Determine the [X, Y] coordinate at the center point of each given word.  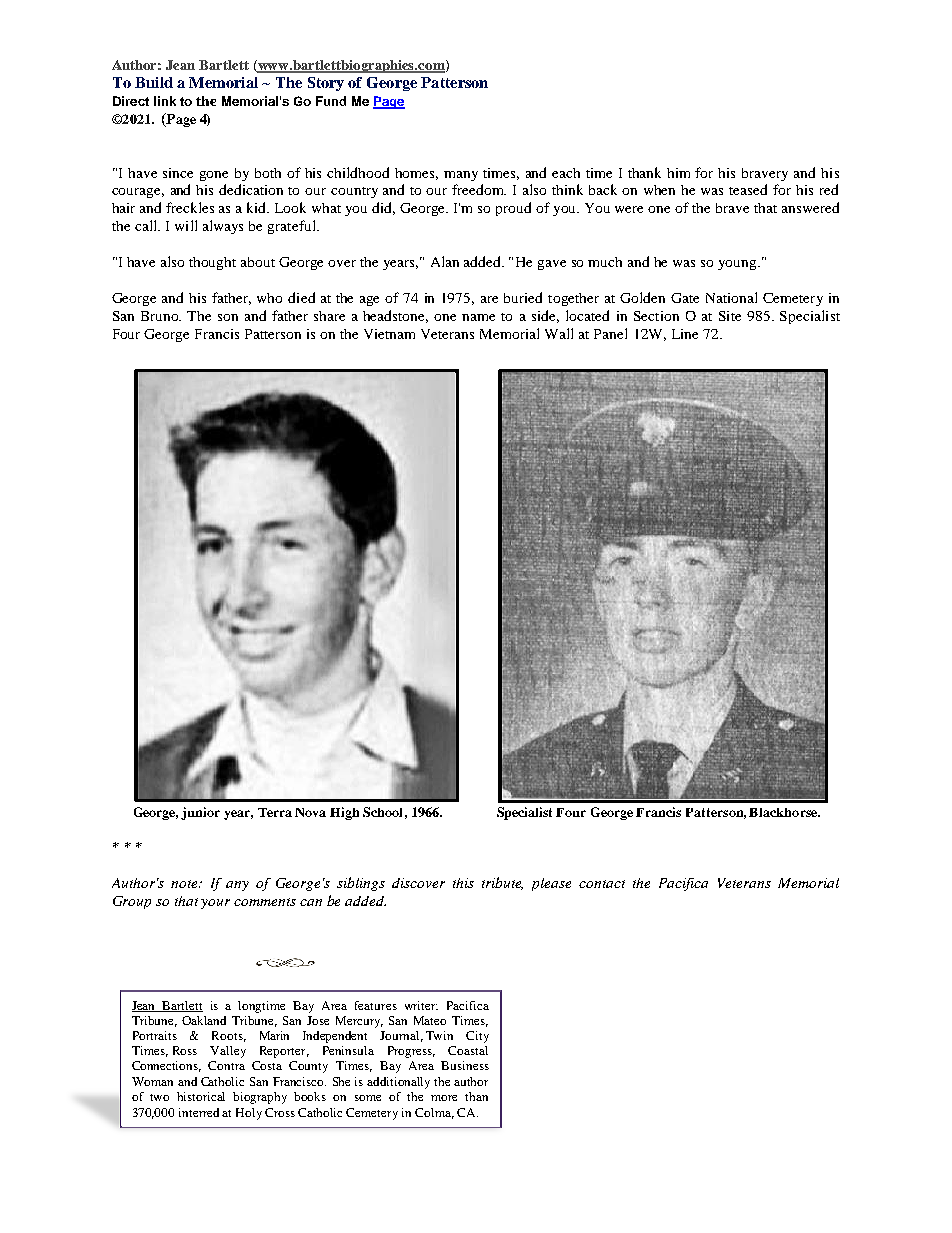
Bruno [161, 316]
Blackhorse [784, 812]
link [165, 101]
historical [201, 1096]
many [461, 176]
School [382, 812]
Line [685, 334]
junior [200, 813]
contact [602, 884]
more [444, 1098]
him [678, 173]
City [477, 1037]
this [463, 883]
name [478, 317]
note [185, 884]
